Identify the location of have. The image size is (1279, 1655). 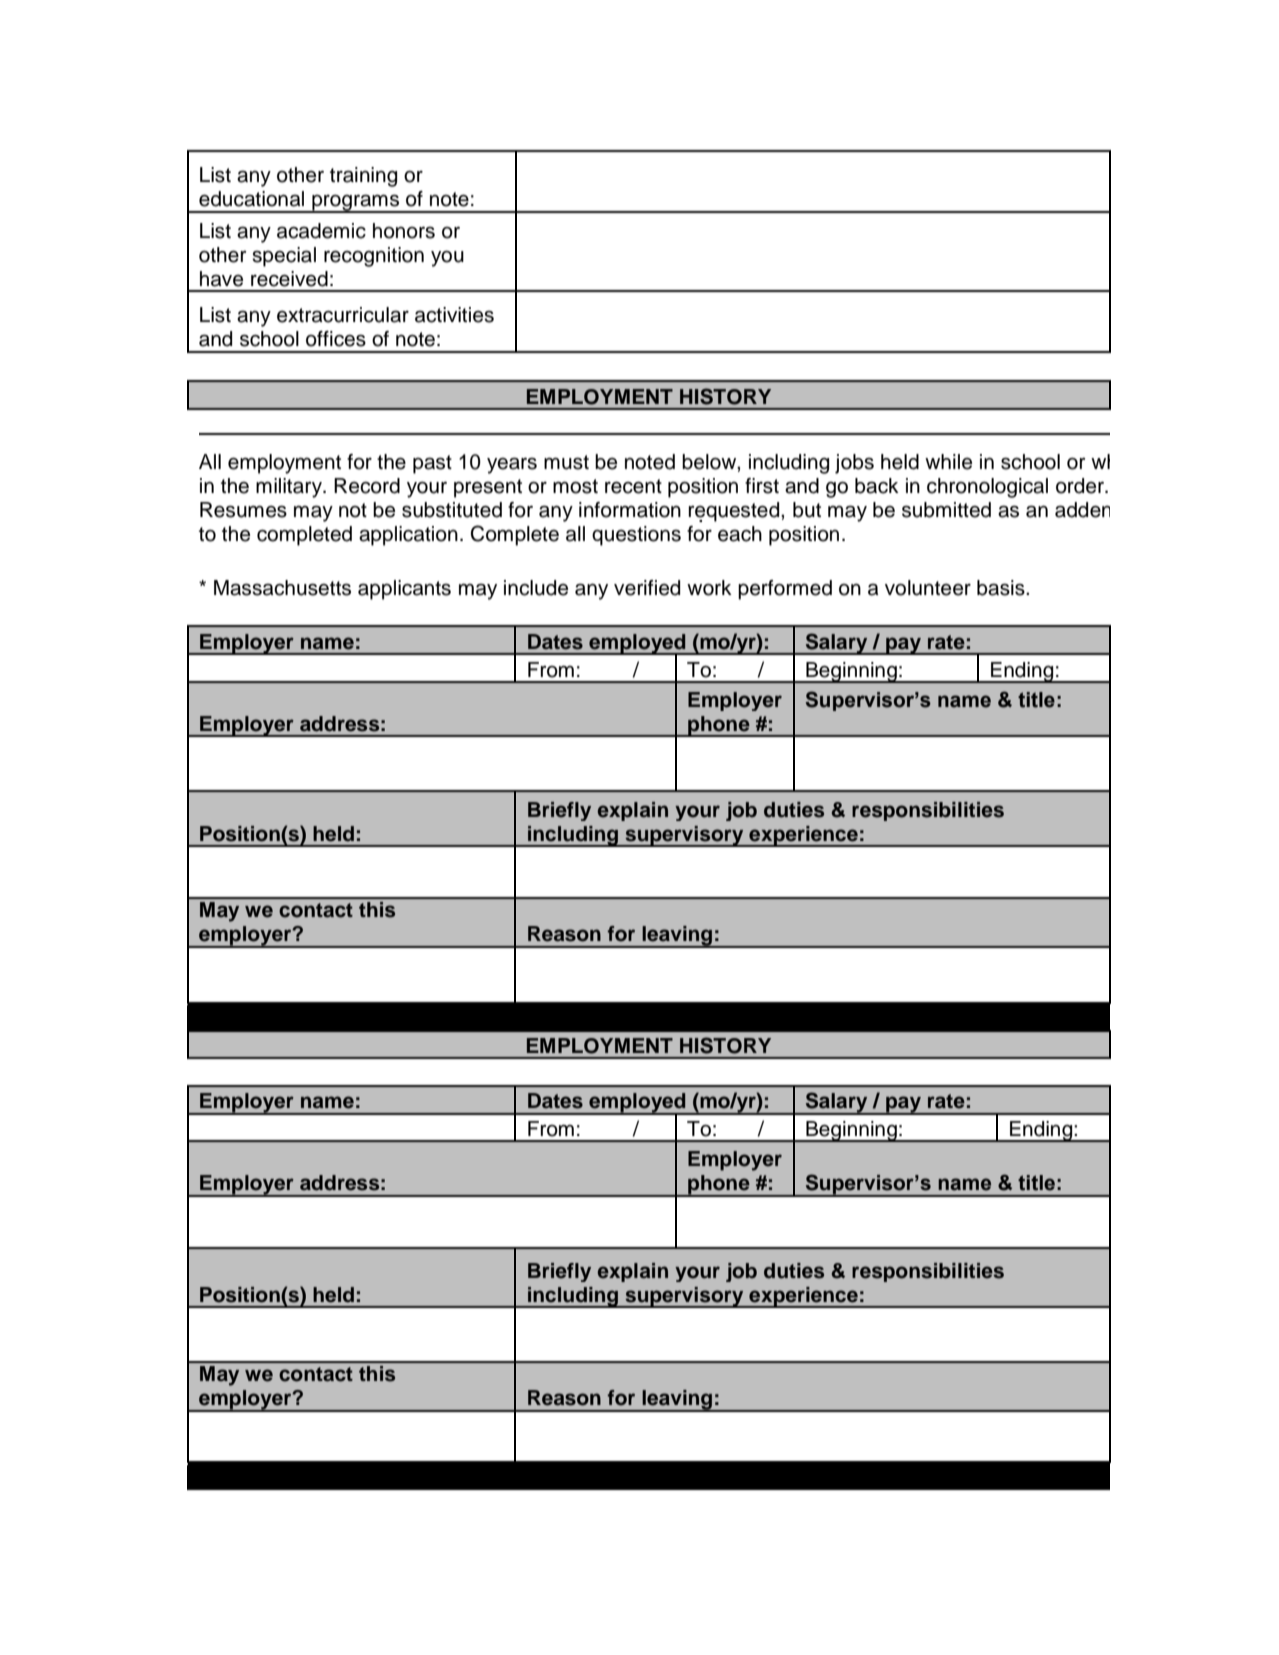
(221, 279).
